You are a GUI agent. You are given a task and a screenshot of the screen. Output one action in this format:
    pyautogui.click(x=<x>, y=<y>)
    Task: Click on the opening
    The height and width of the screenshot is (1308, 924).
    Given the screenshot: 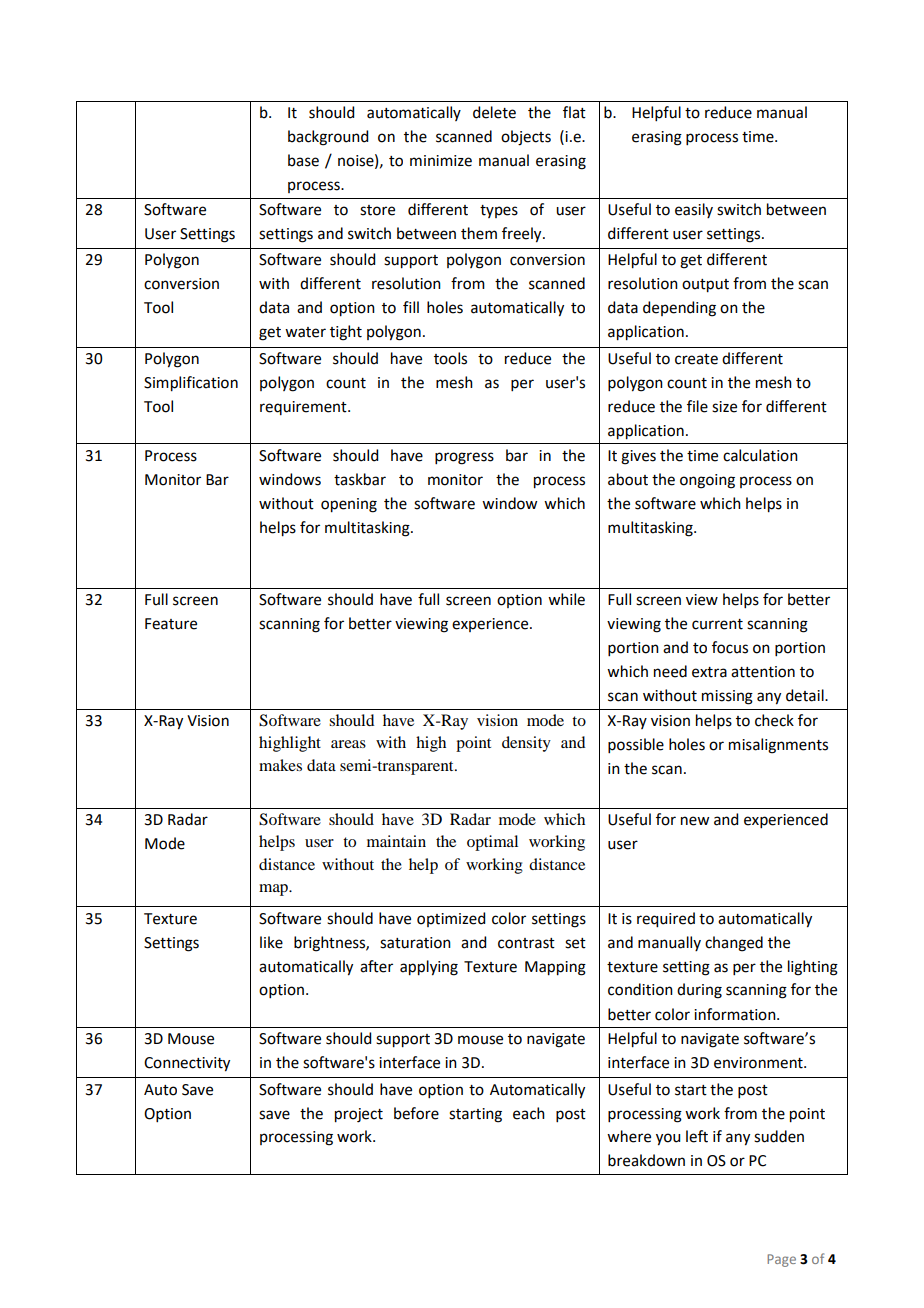 What is the action you would take?
    pyautogui.click(x=349, y=505)
